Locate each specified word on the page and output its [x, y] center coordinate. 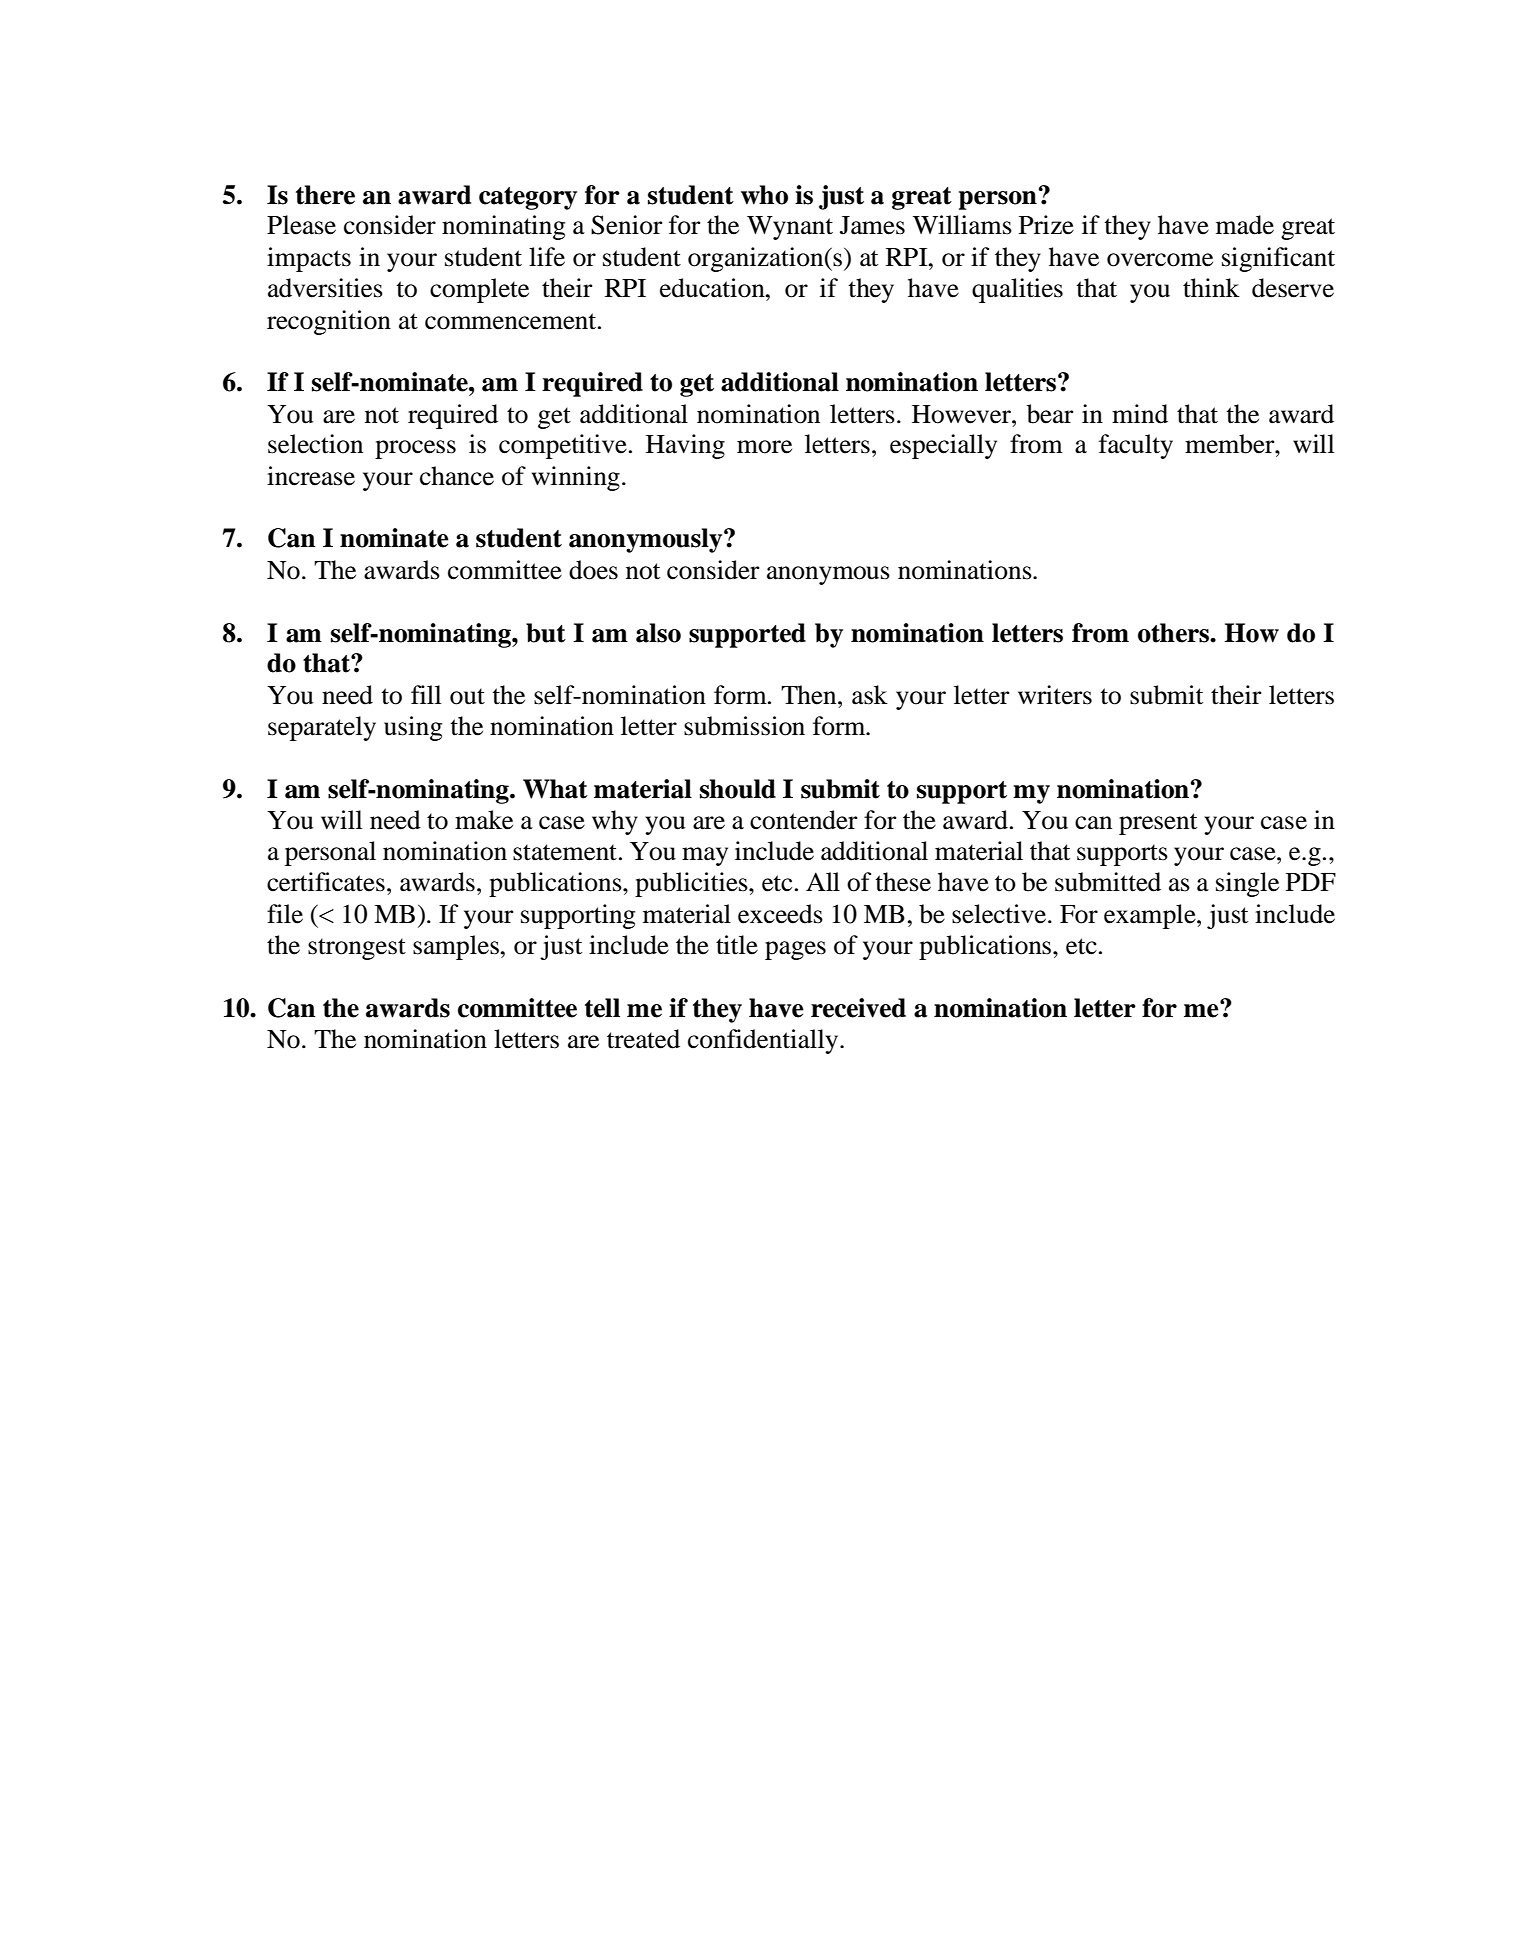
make [484, 820]
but [546, 633]
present [1158, 824]
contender [803, 820]
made [1245, 225]
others [1174, 633]
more [764, 447]
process [415, 449]
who [764, 195]
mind [1140, 414]
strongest [357, 949]
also [658, 633]
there [325, 195]
